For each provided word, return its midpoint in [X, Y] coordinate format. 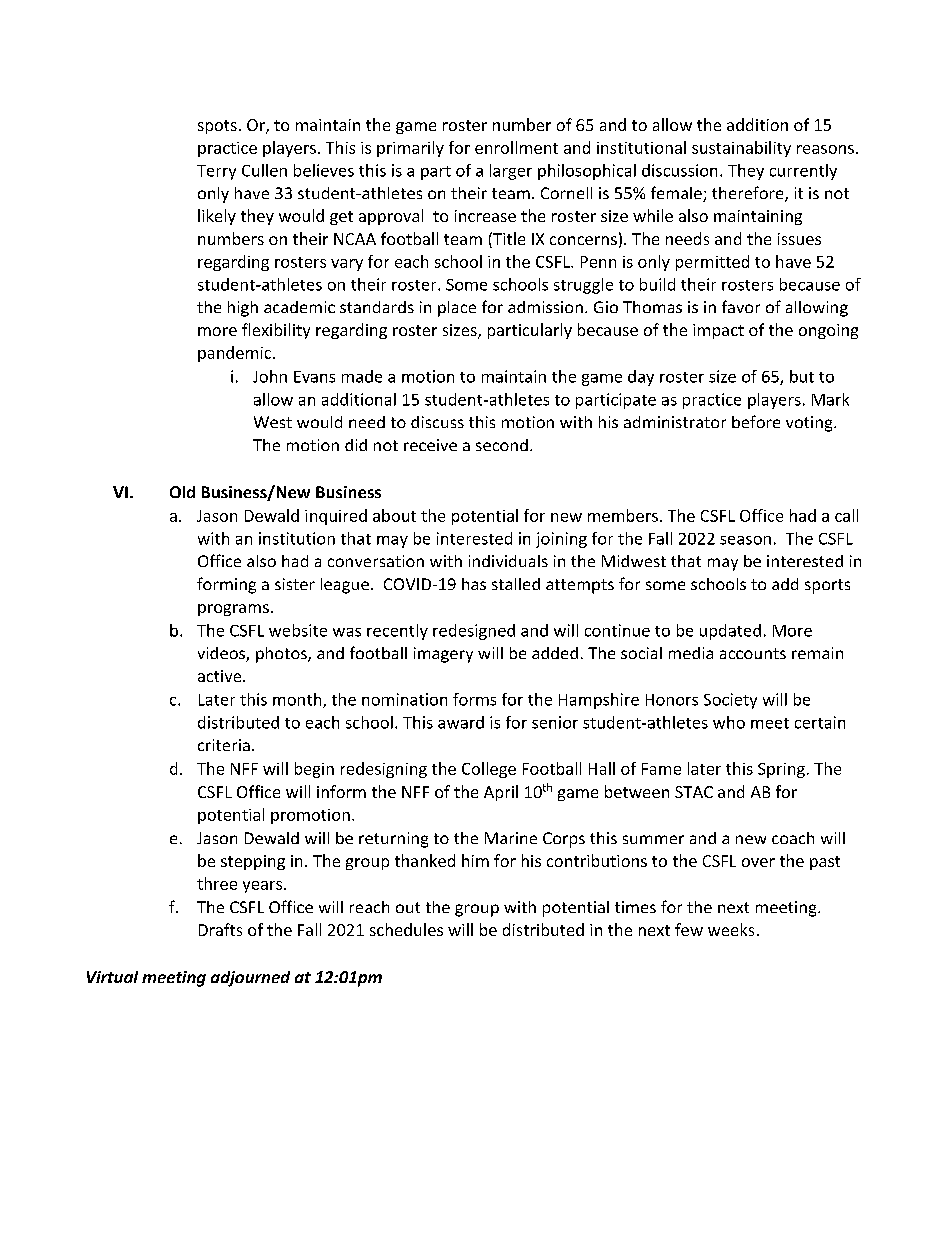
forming [226, 585]
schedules [406, 929]
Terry [216, 172]
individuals [508, 561]
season [745, 540]
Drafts [220, 929]
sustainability [741, 149]
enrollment [516, 147]
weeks [731, 929]
